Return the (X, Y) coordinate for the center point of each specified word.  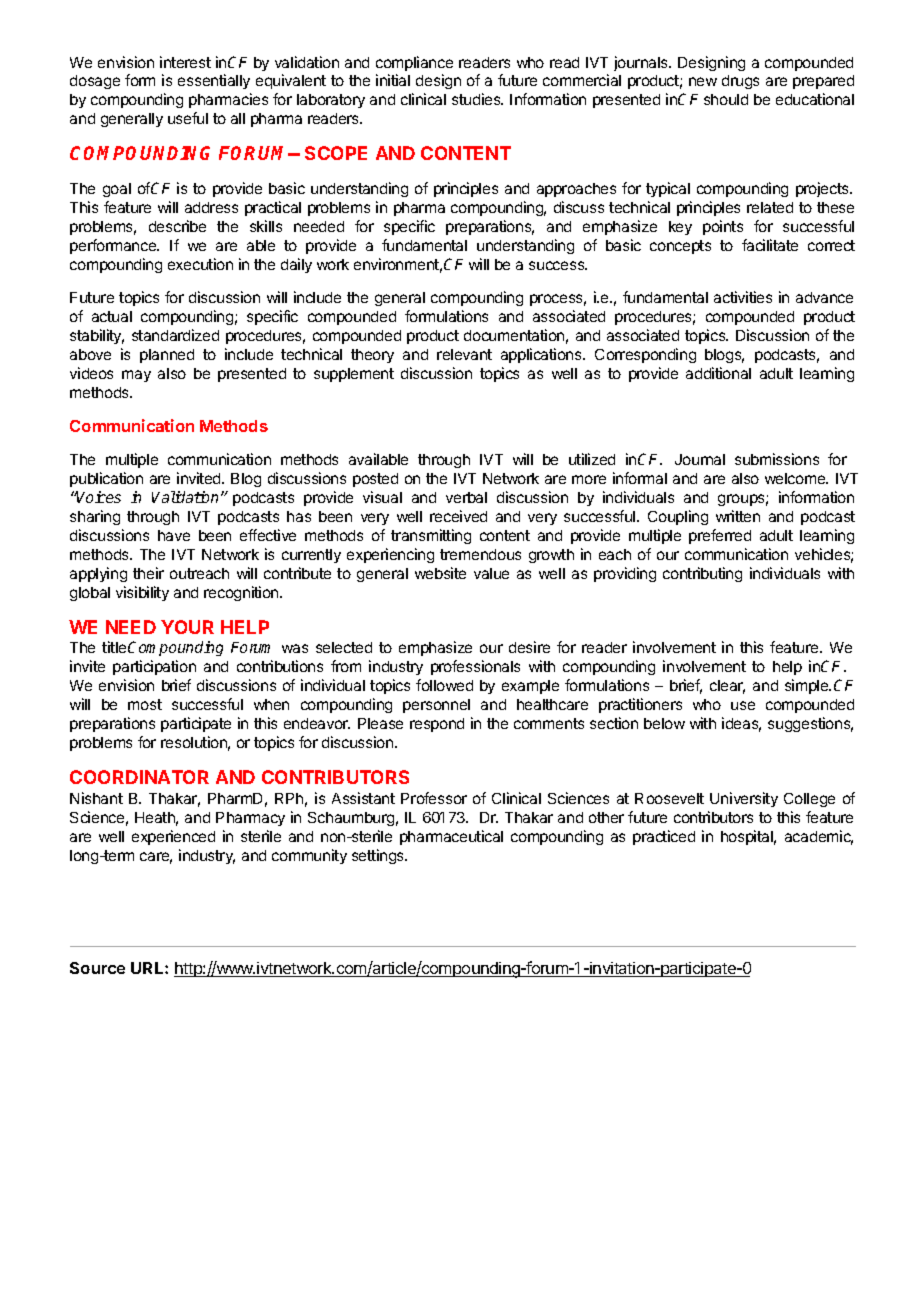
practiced (664, 837)
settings (379, 856)
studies (477, 99)
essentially (214, 81)
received (458, 516)
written (738, 516)
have (174, 535)
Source (97, 968)
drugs (740, 82)
